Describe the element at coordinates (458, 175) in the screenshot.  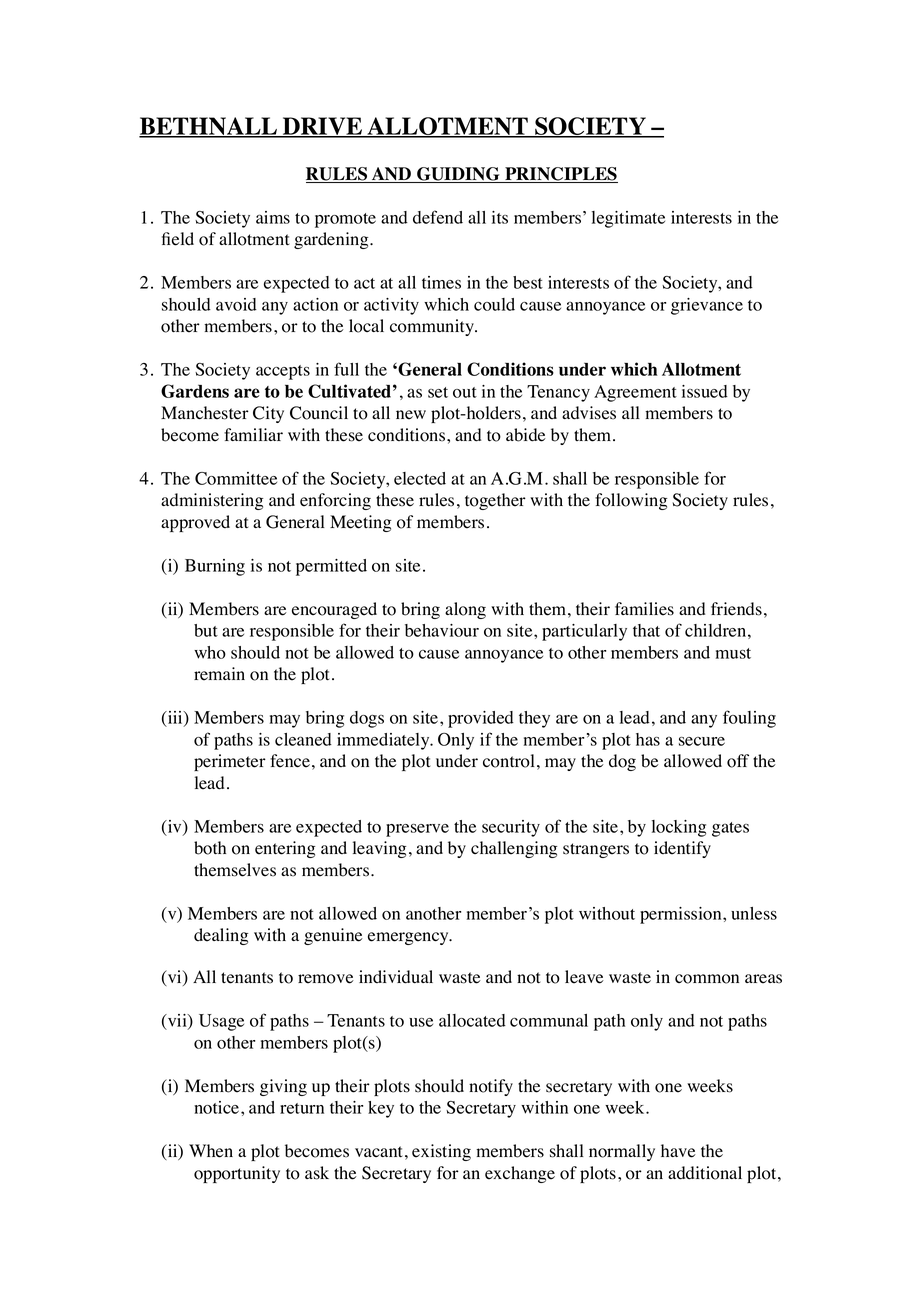
I see `GUIDING` at that location.
